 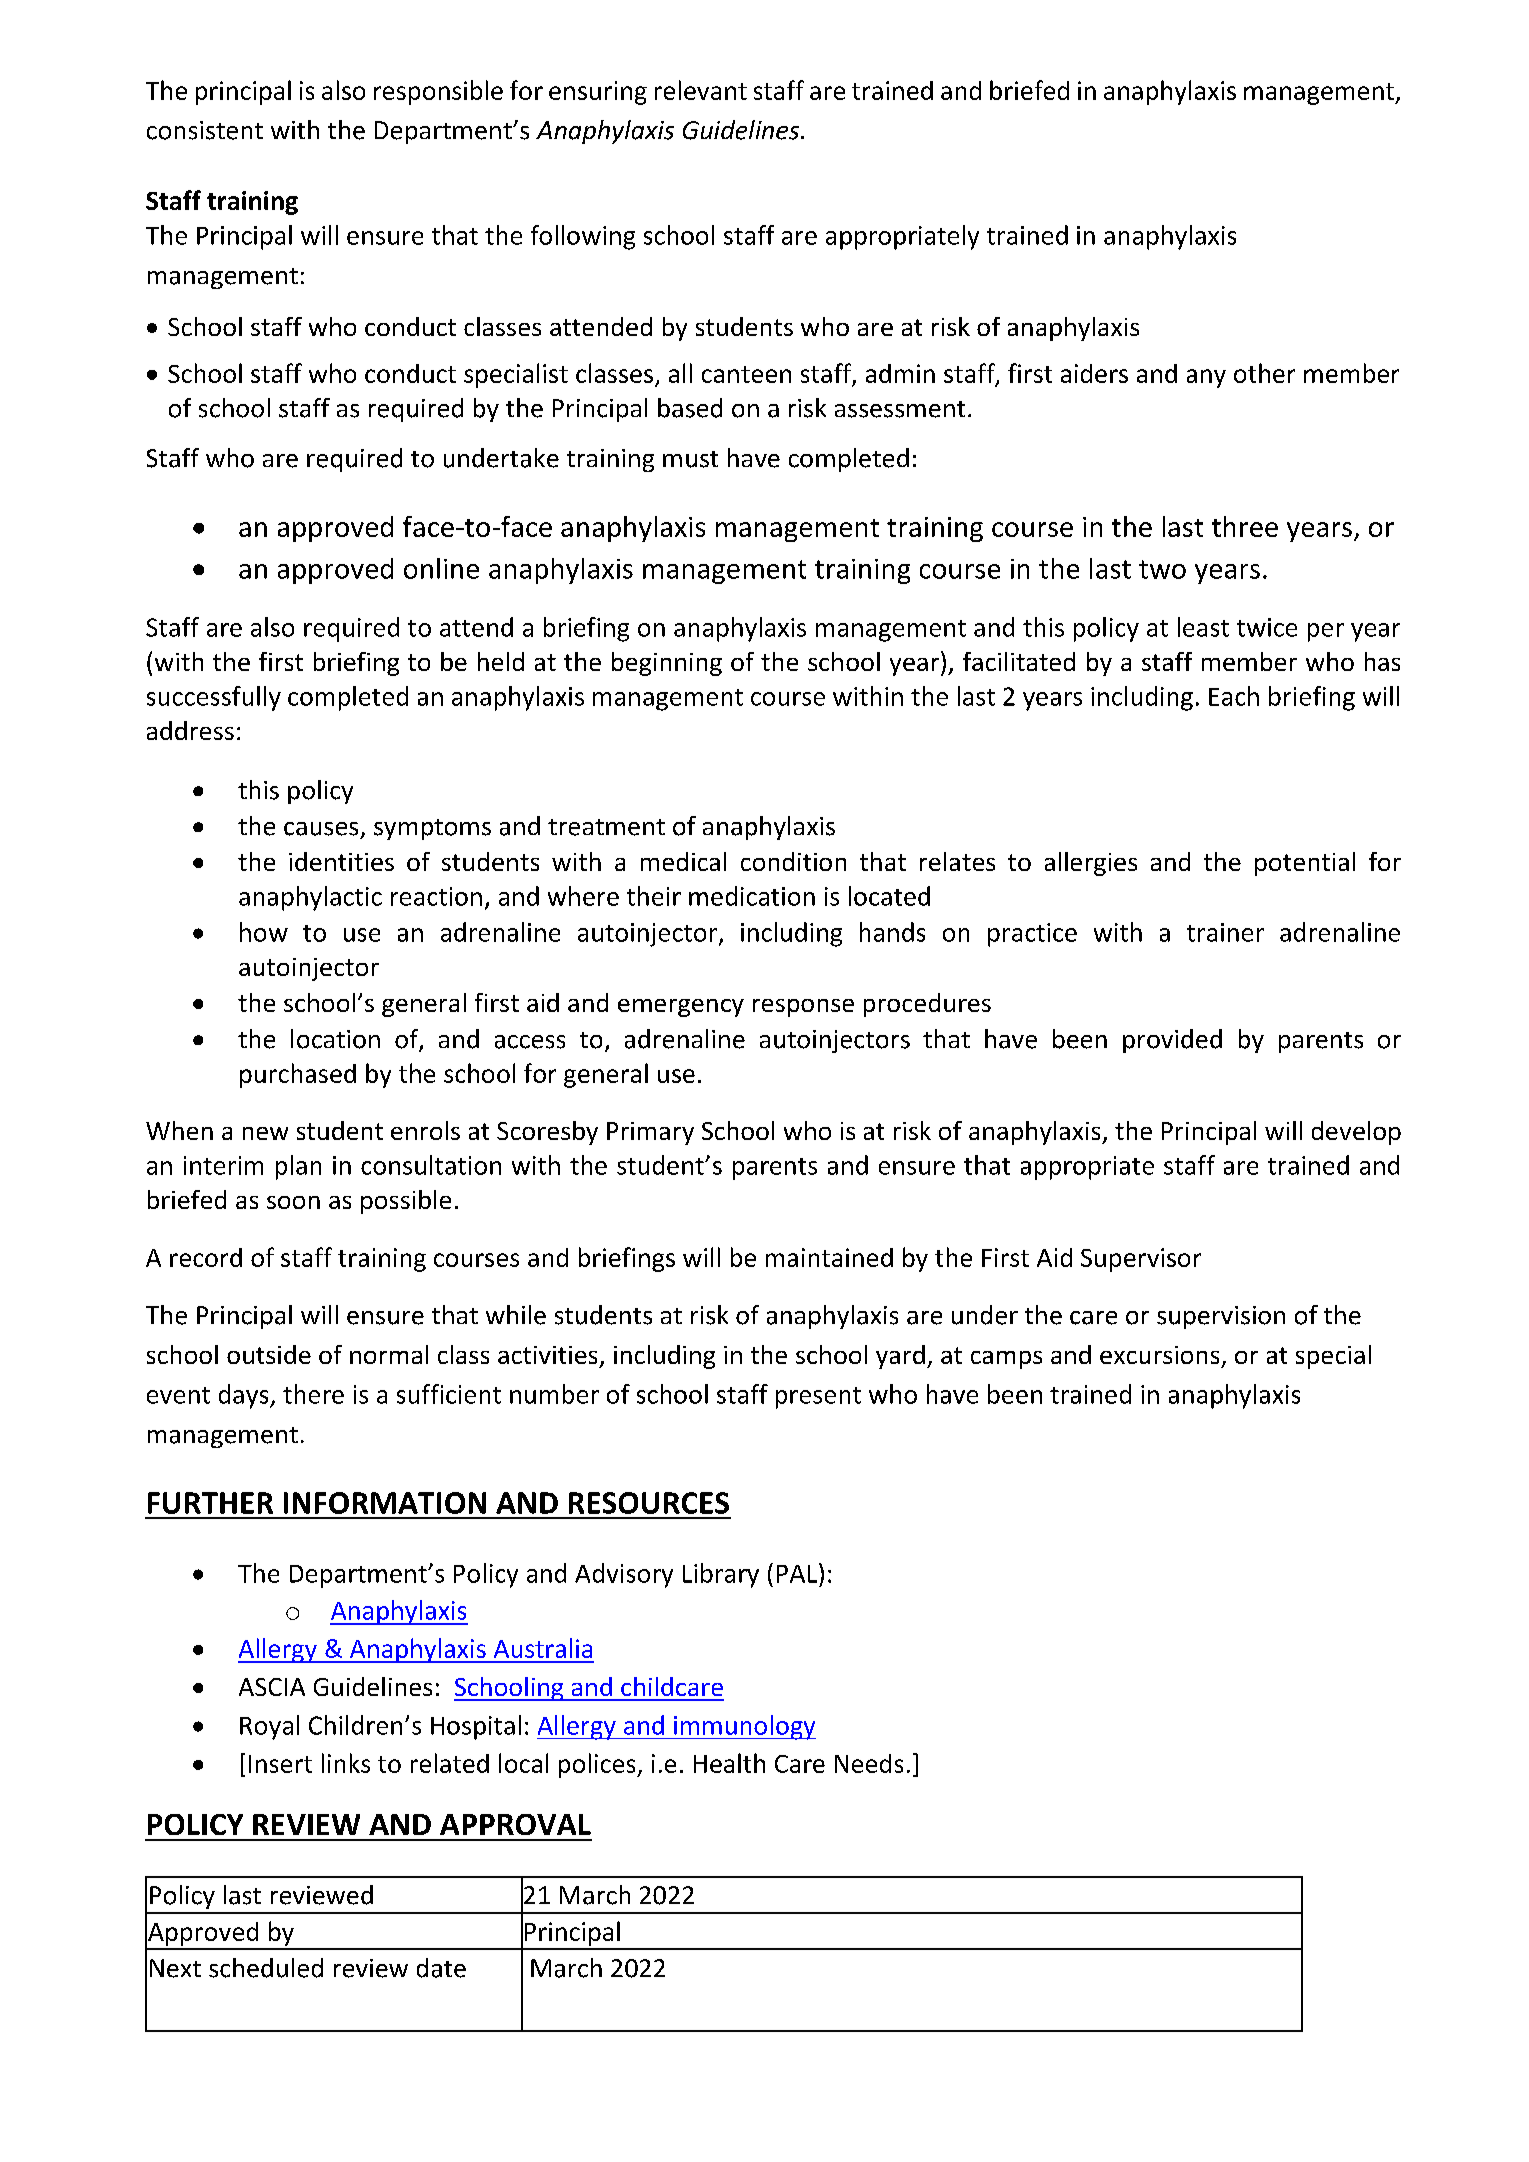 What do you see at coordinates (266, 1968) in the document?
I see `scheduled` at bounding box center [266, 1968].
